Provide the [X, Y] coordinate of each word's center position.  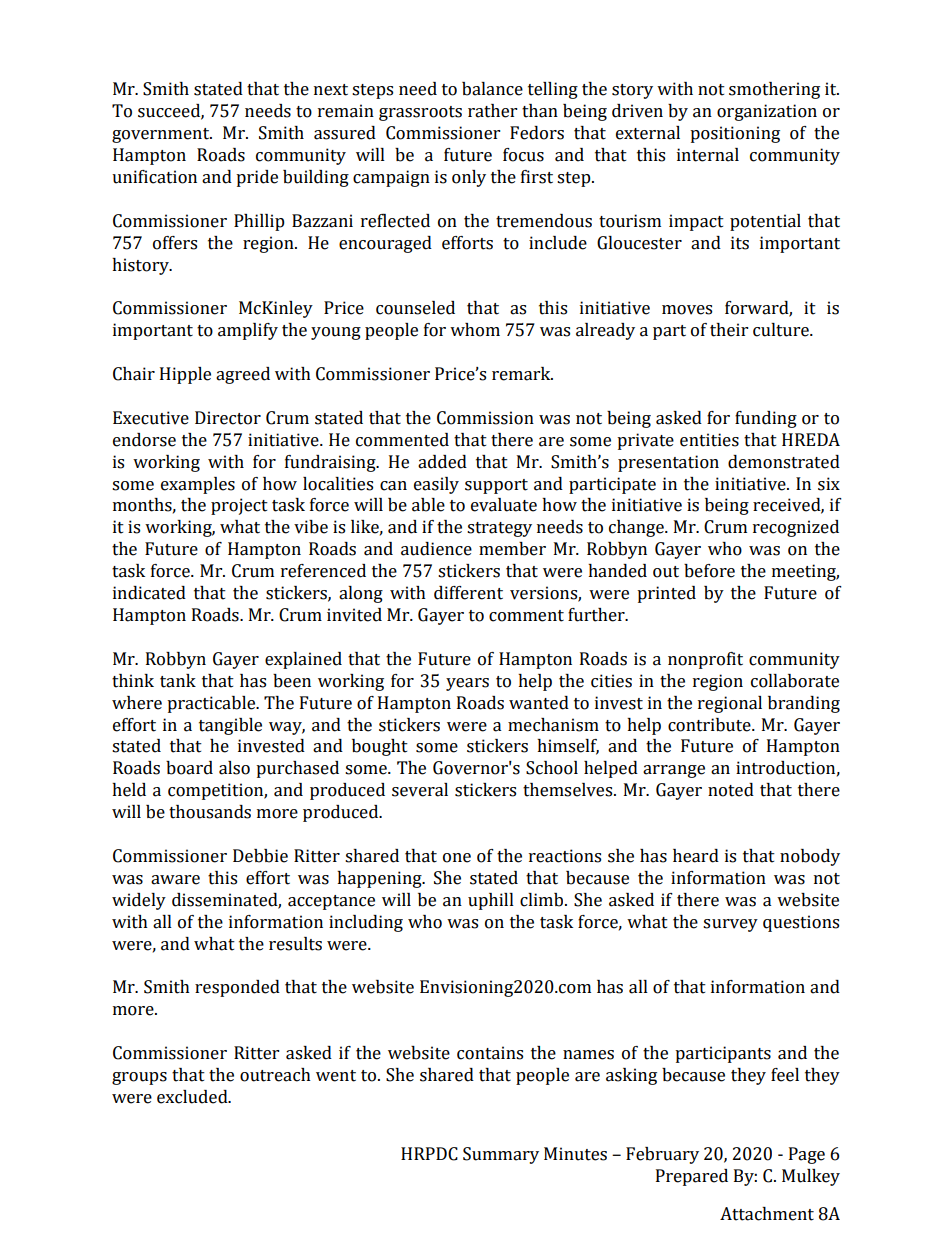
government [162, 135]
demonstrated [784, 462]
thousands [210, 812]
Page [807, 1155]
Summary [501, 1155]
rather [492, 111]
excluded [193, 1097]
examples [198, 485]
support [496, 486]
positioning [735, 134]
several [420, 790]
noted [731, 790]
